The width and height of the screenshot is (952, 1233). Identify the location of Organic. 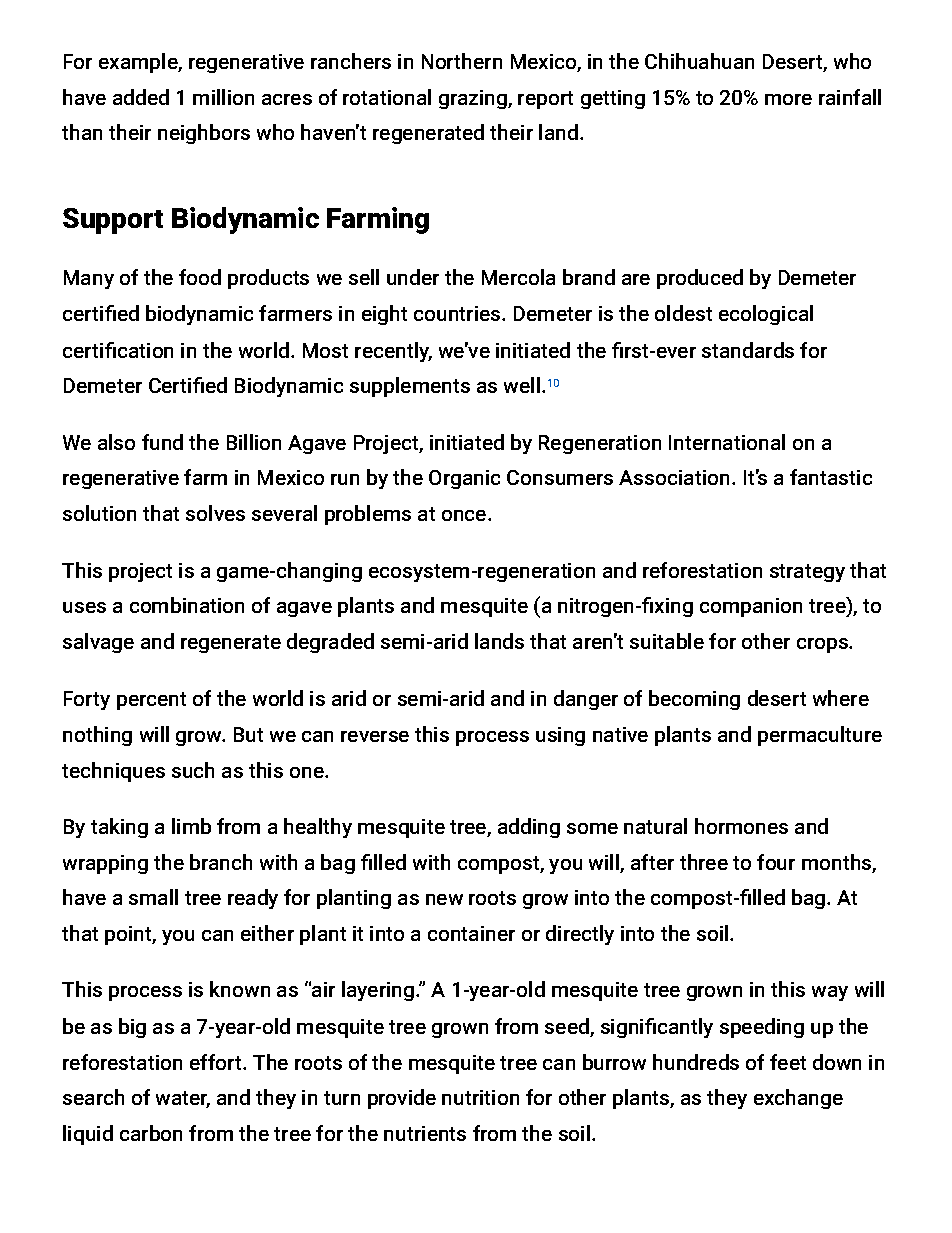
(464, 479).
